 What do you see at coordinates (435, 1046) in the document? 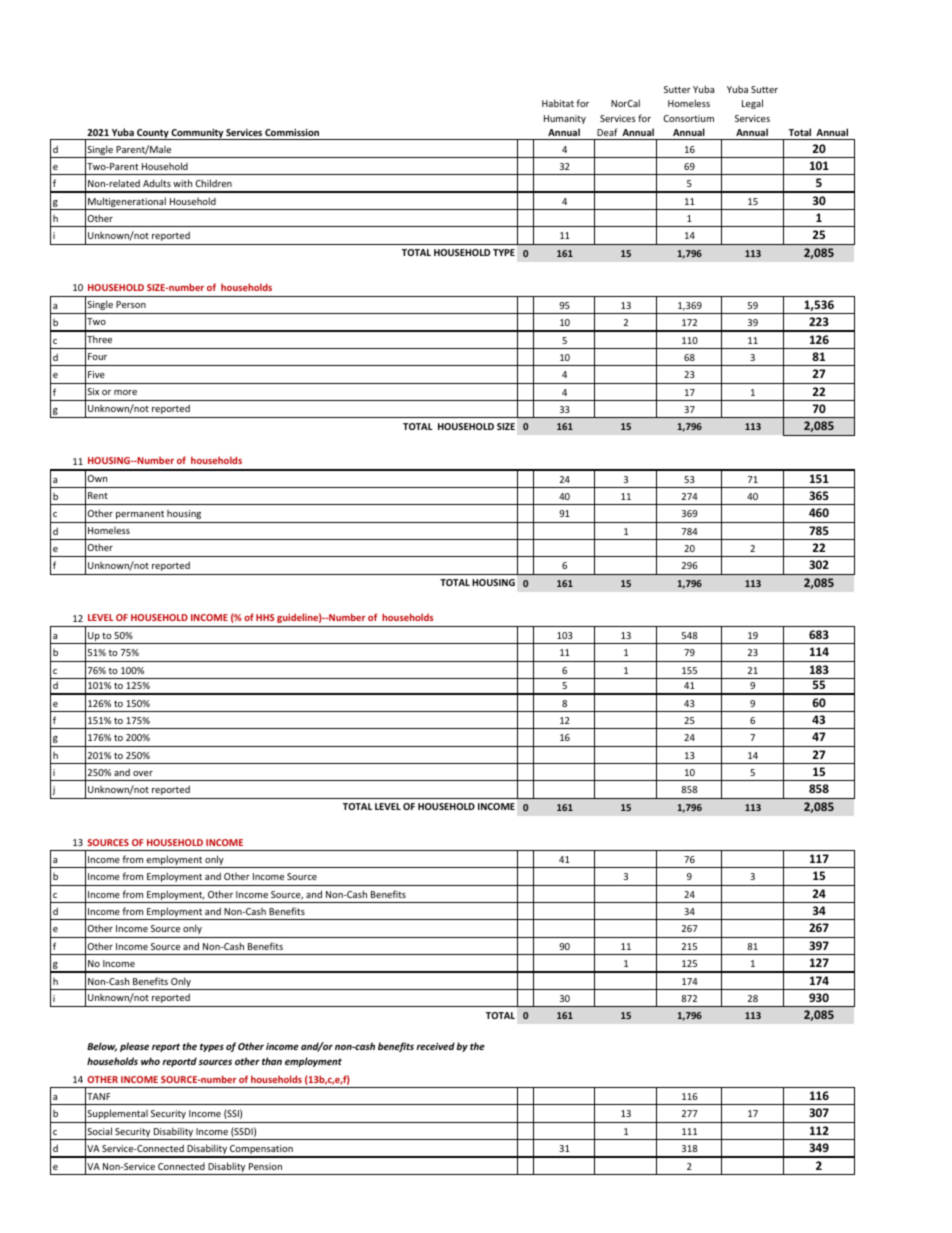
I see `received` at bounding box center [435, 1046].
